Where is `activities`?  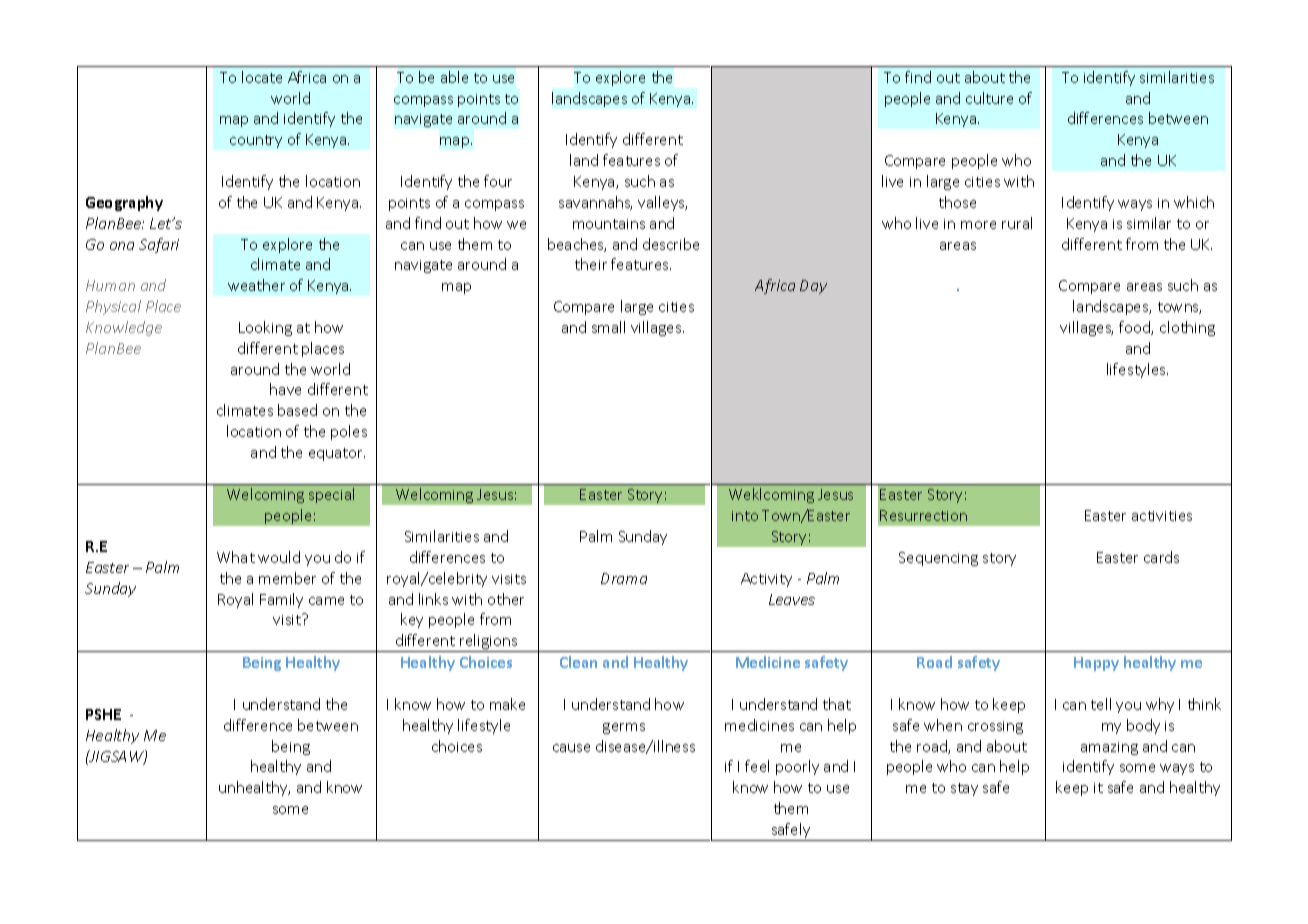 activities is located at coordinates (1162, 516).
